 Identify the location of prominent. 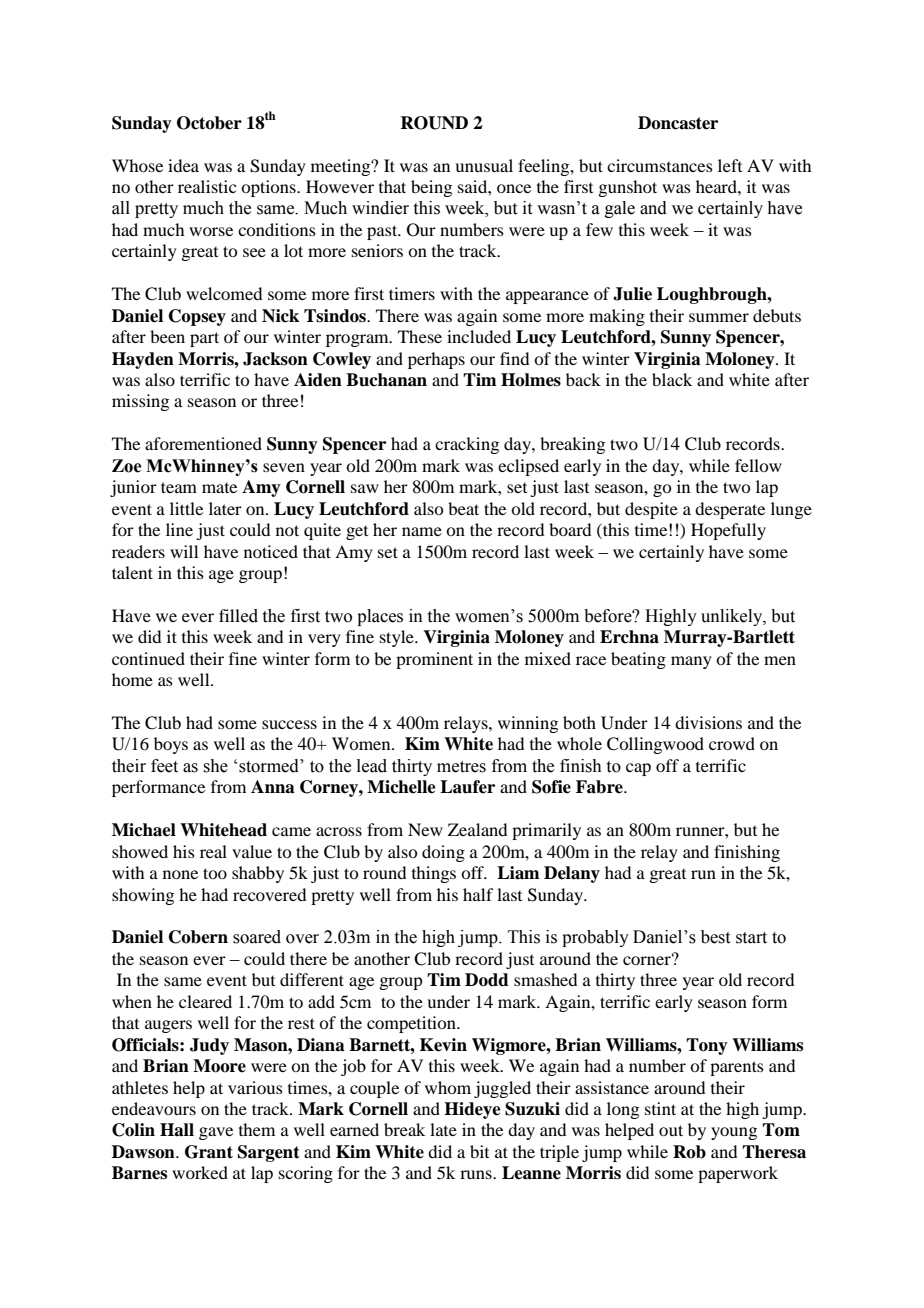
(434, 660).
